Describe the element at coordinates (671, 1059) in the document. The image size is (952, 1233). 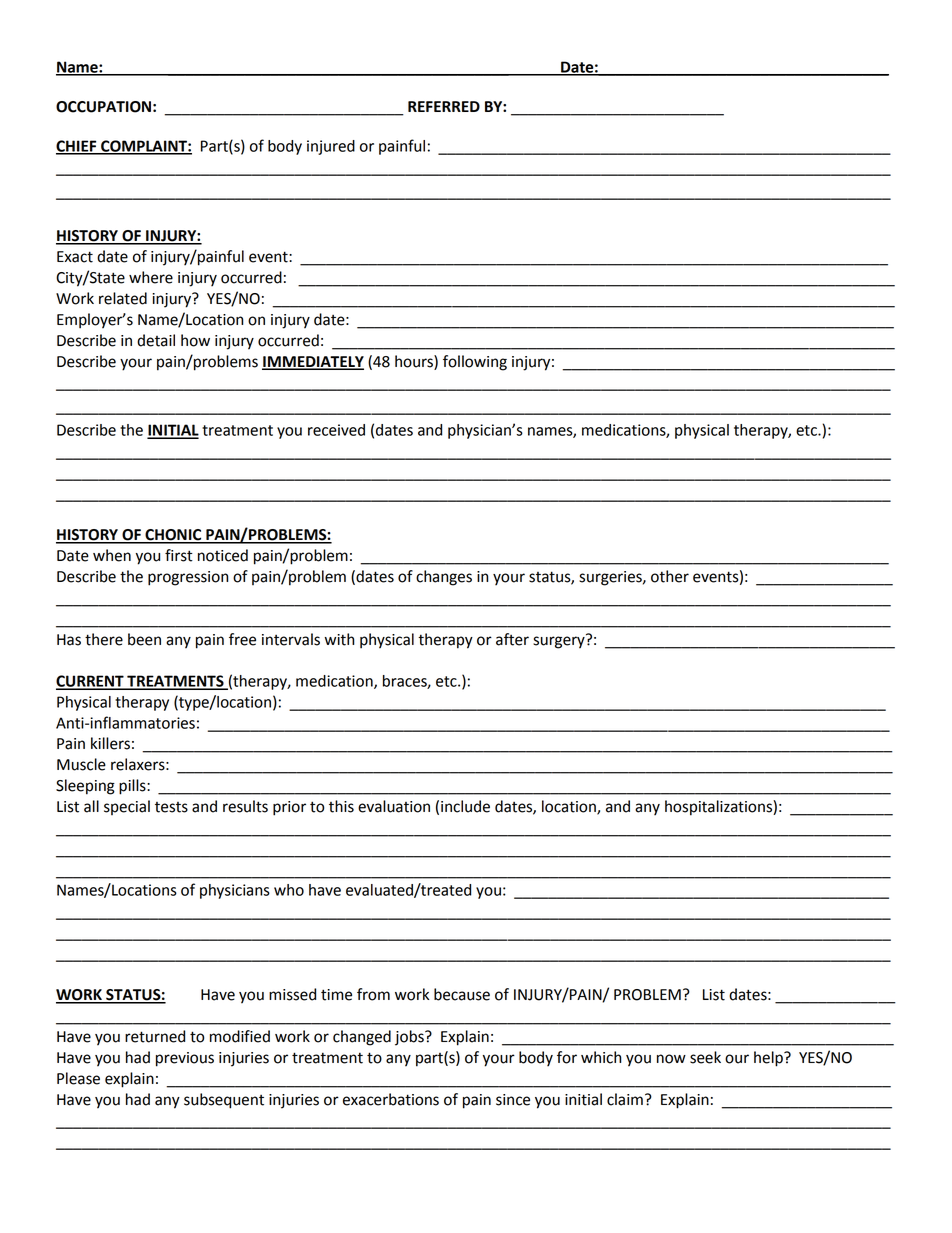
I see `now` at that location.
